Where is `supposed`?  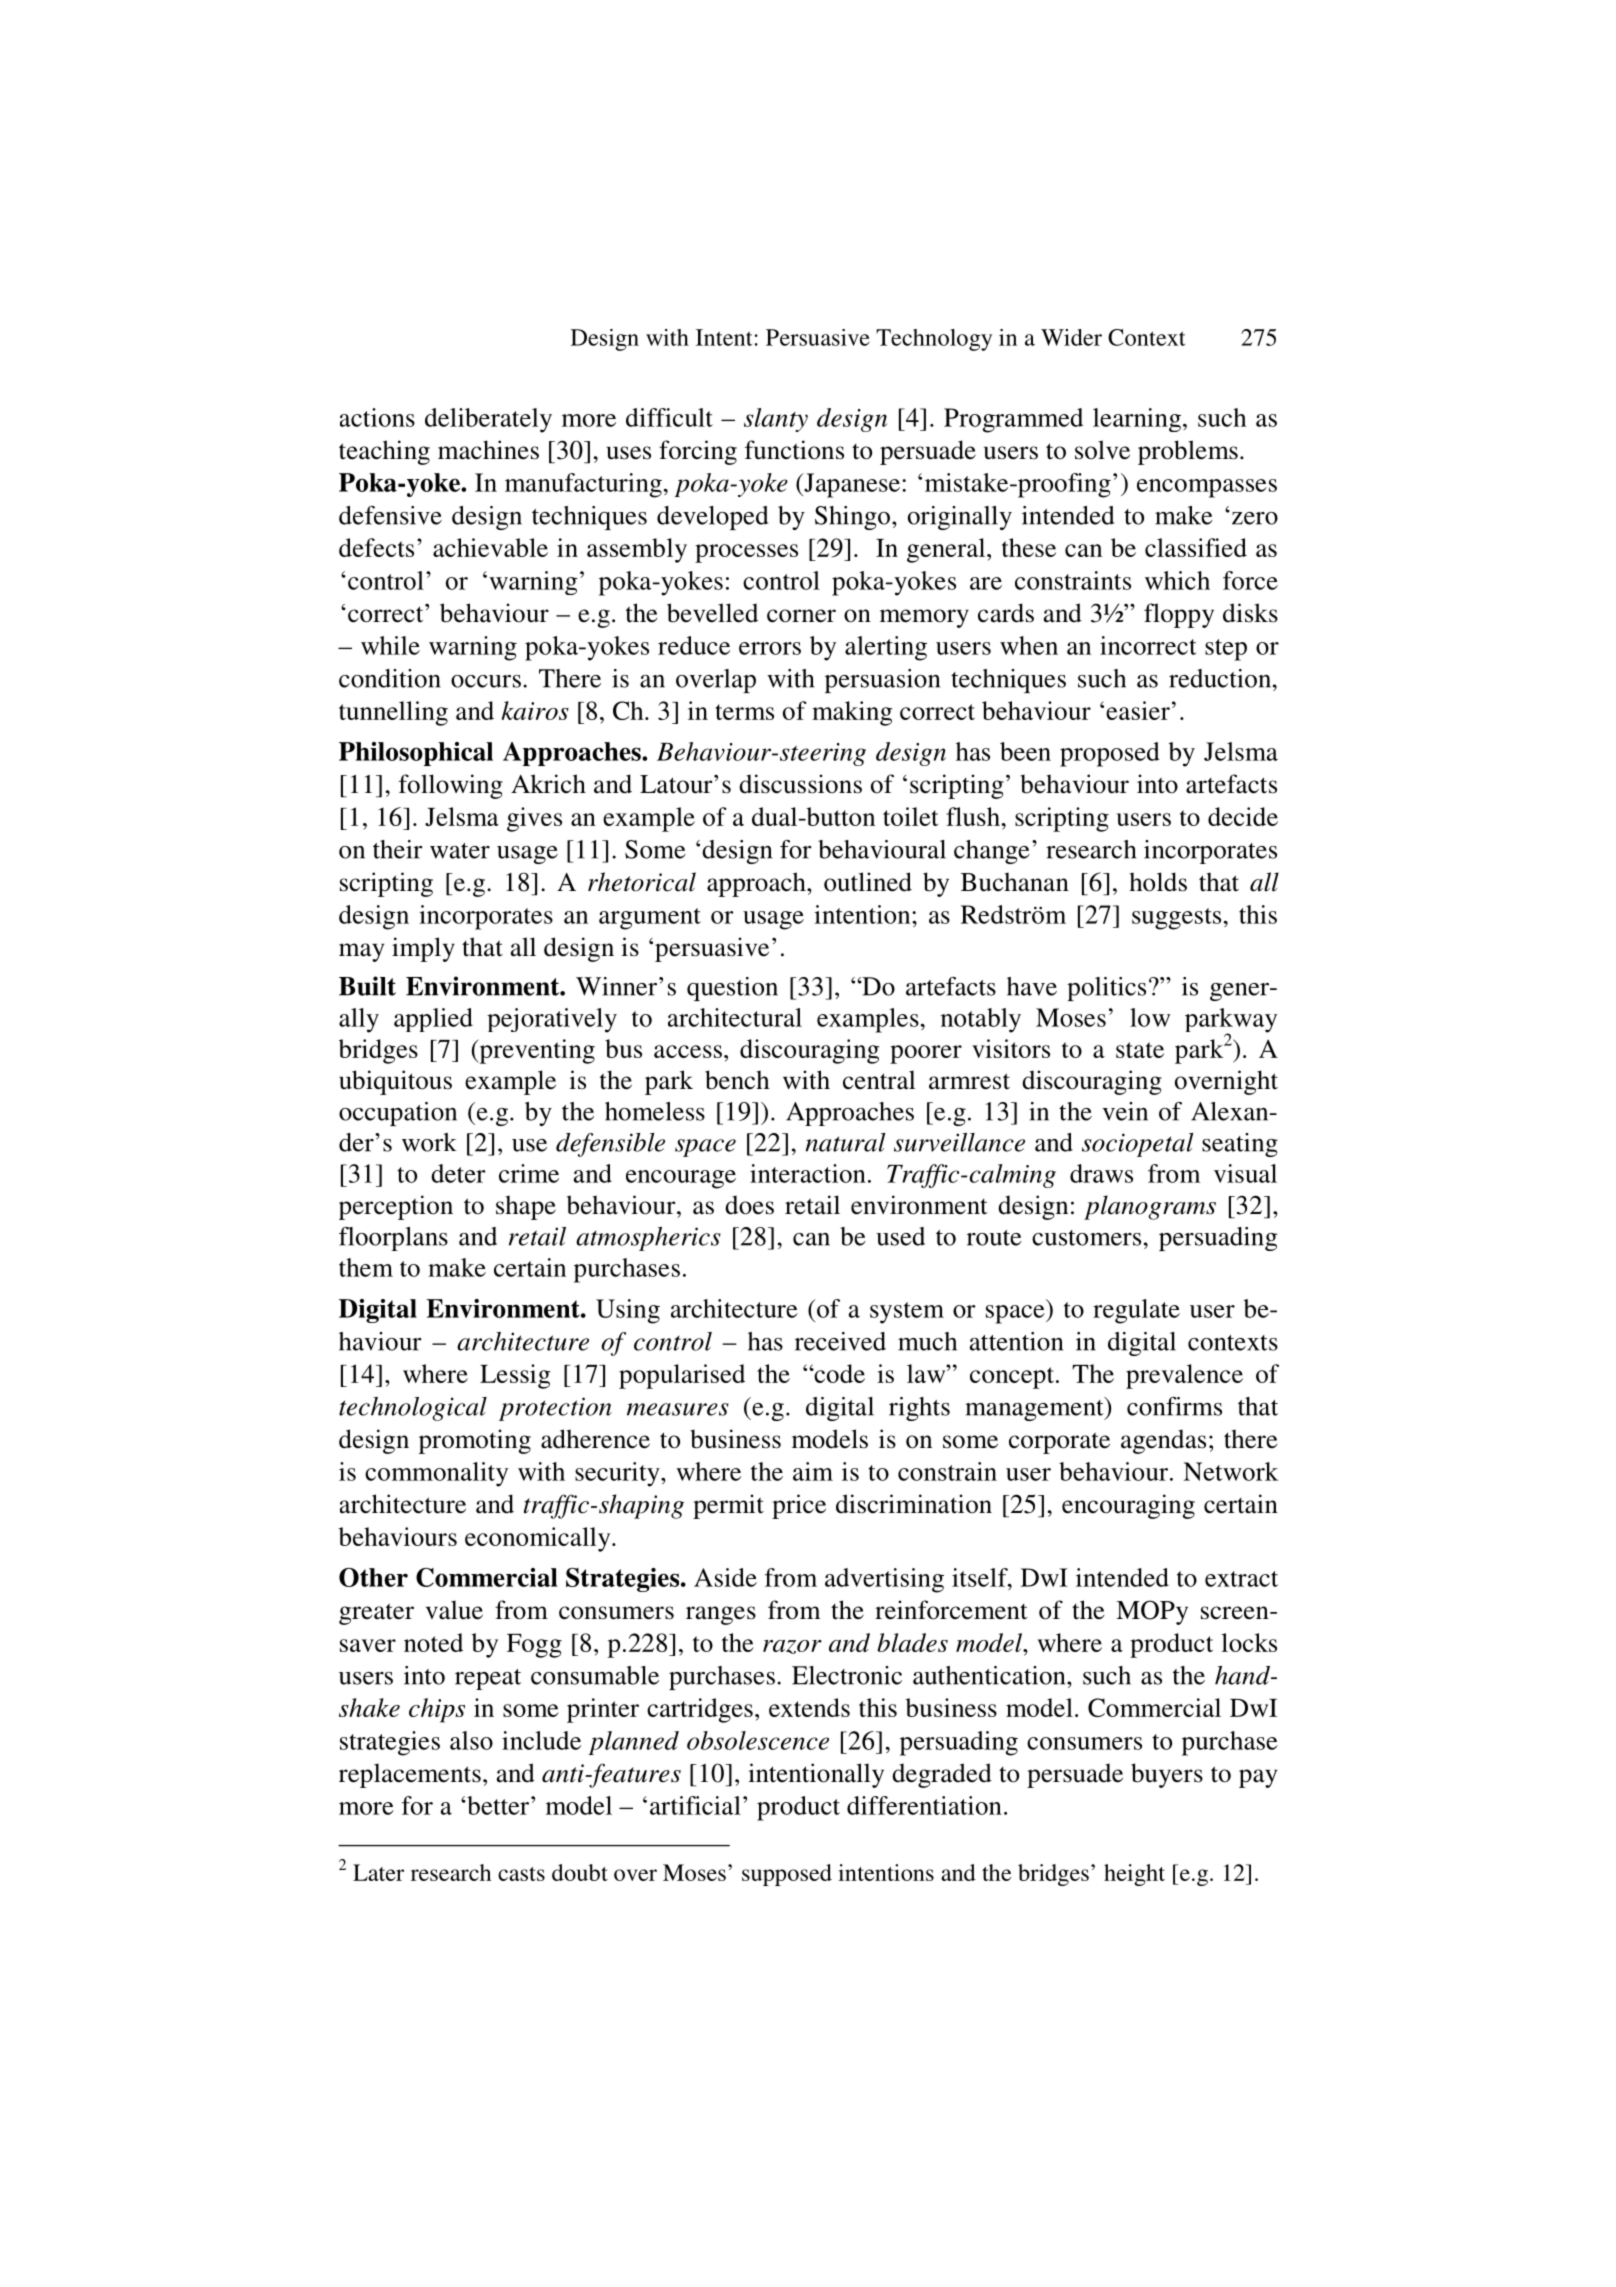
supposed is located at coordinates (787, 1875).
